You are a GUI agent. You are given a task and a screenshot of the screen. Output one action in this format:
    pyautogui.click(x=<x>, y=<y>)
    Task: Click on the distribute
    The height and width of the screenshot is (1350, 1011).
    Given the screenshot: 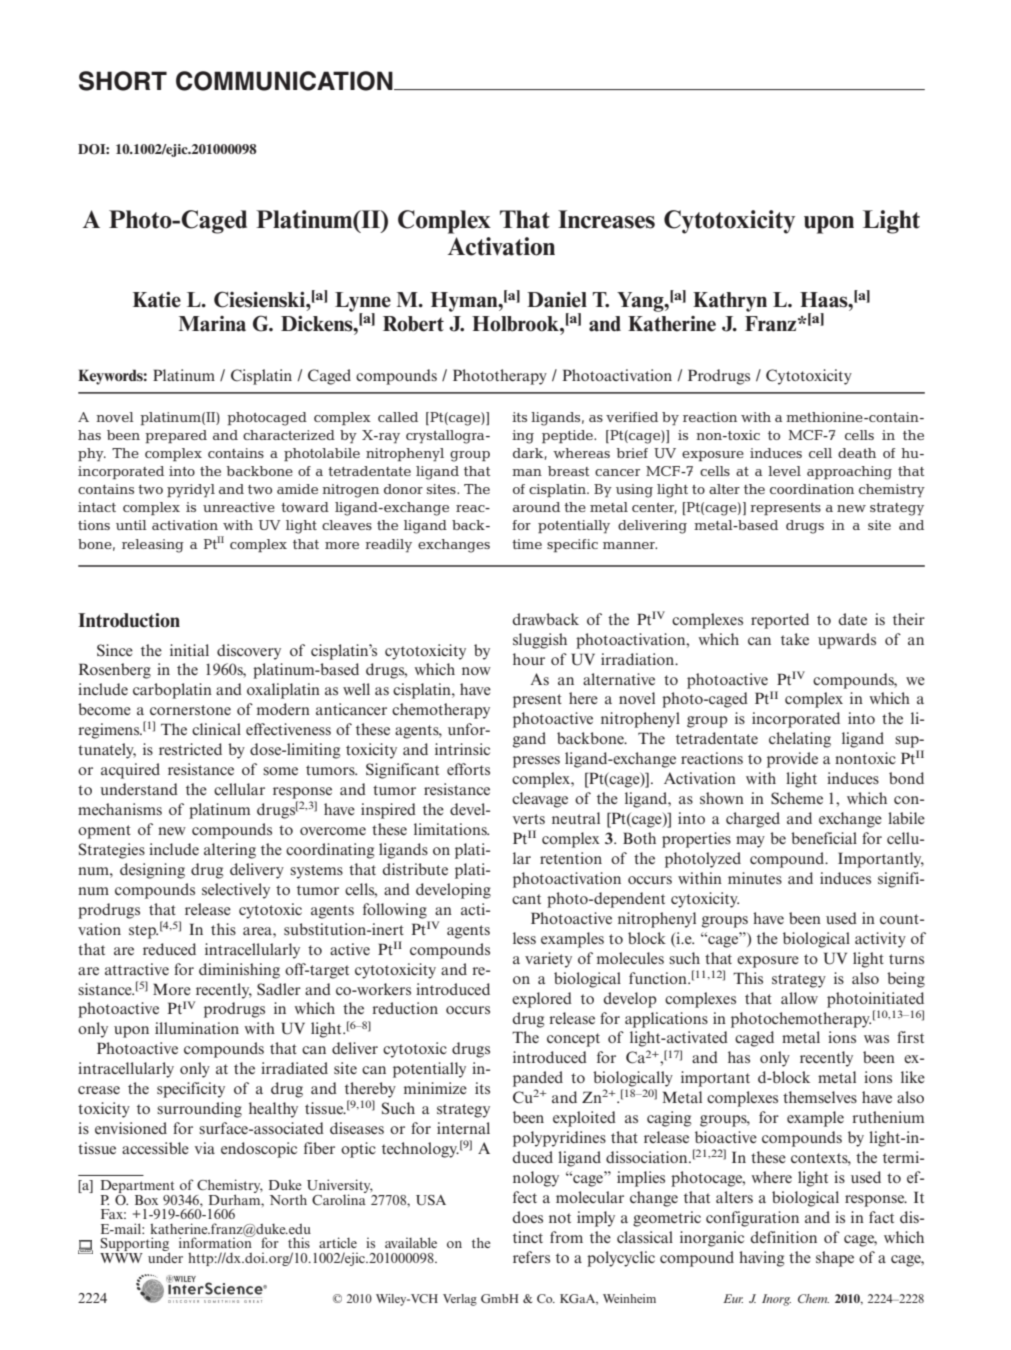 What is the action you would take?
    pyautogui.click(x=415, y=869)
